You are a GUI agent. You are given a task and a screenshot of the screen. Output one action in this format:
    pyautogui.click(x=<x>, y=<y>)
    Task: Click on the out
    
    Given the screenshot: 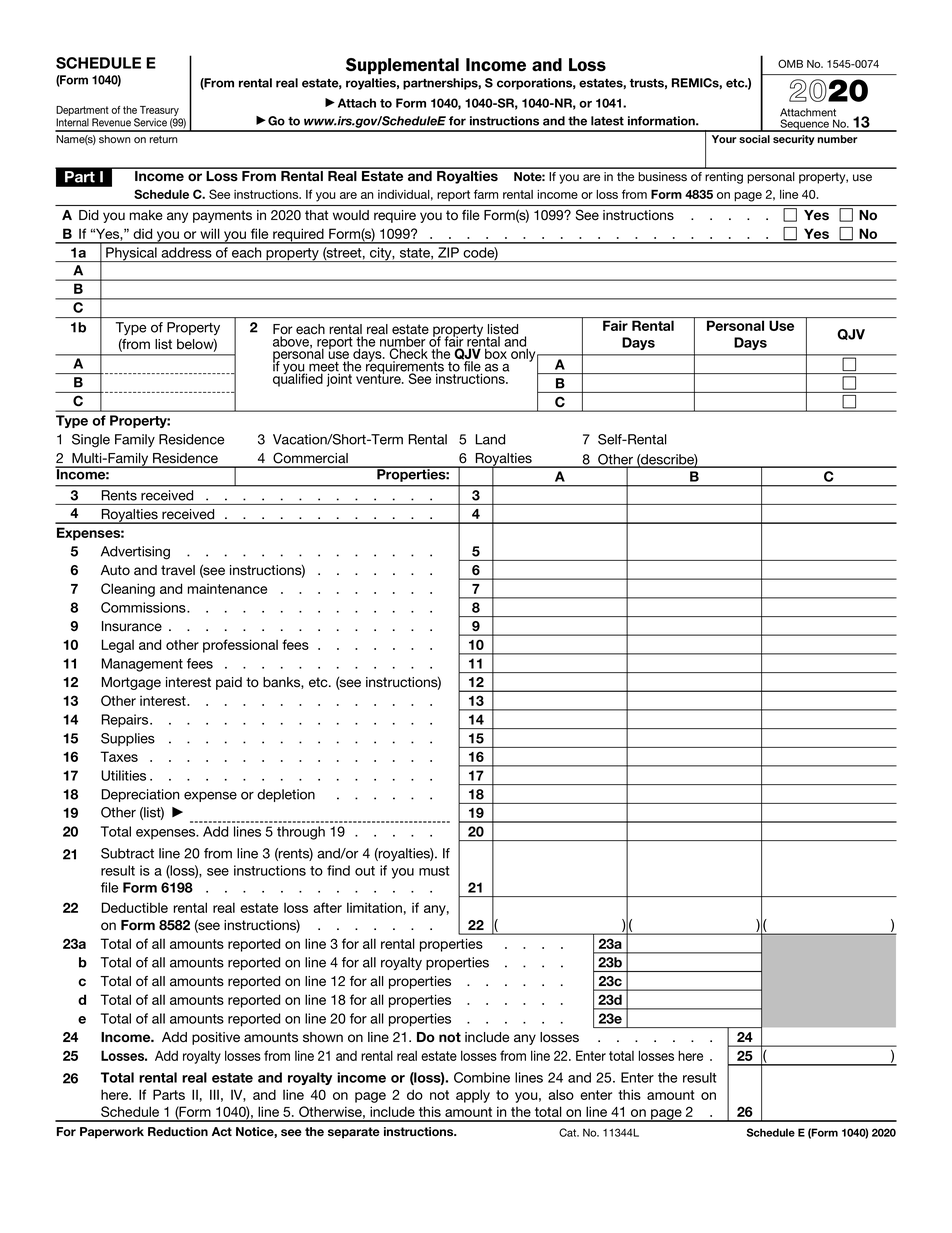 What is the action you would take?
    pyautogui.click(x=365, y=871)
